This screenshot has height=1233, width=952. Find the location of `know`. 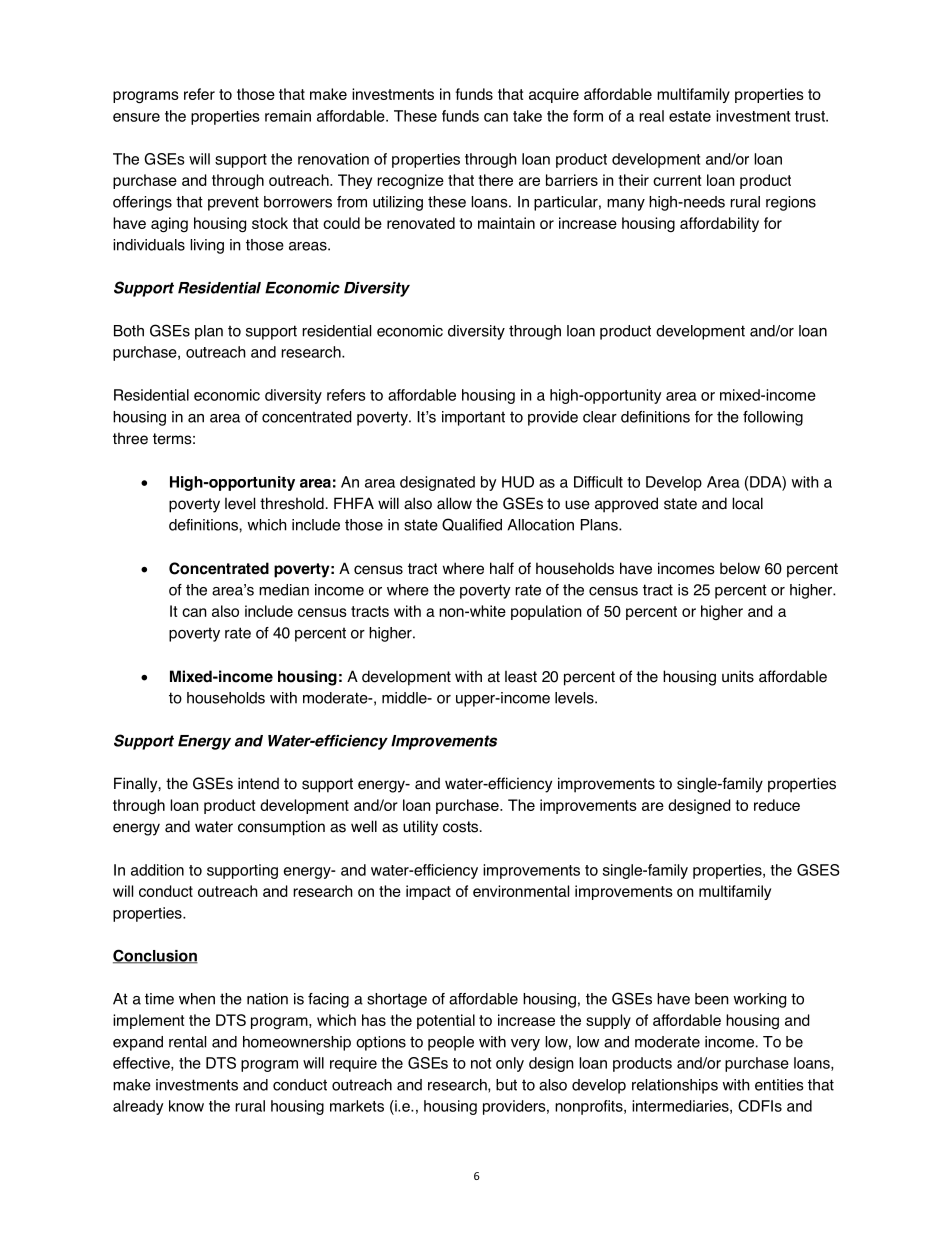

know is located at coordinates (186, 1106).
